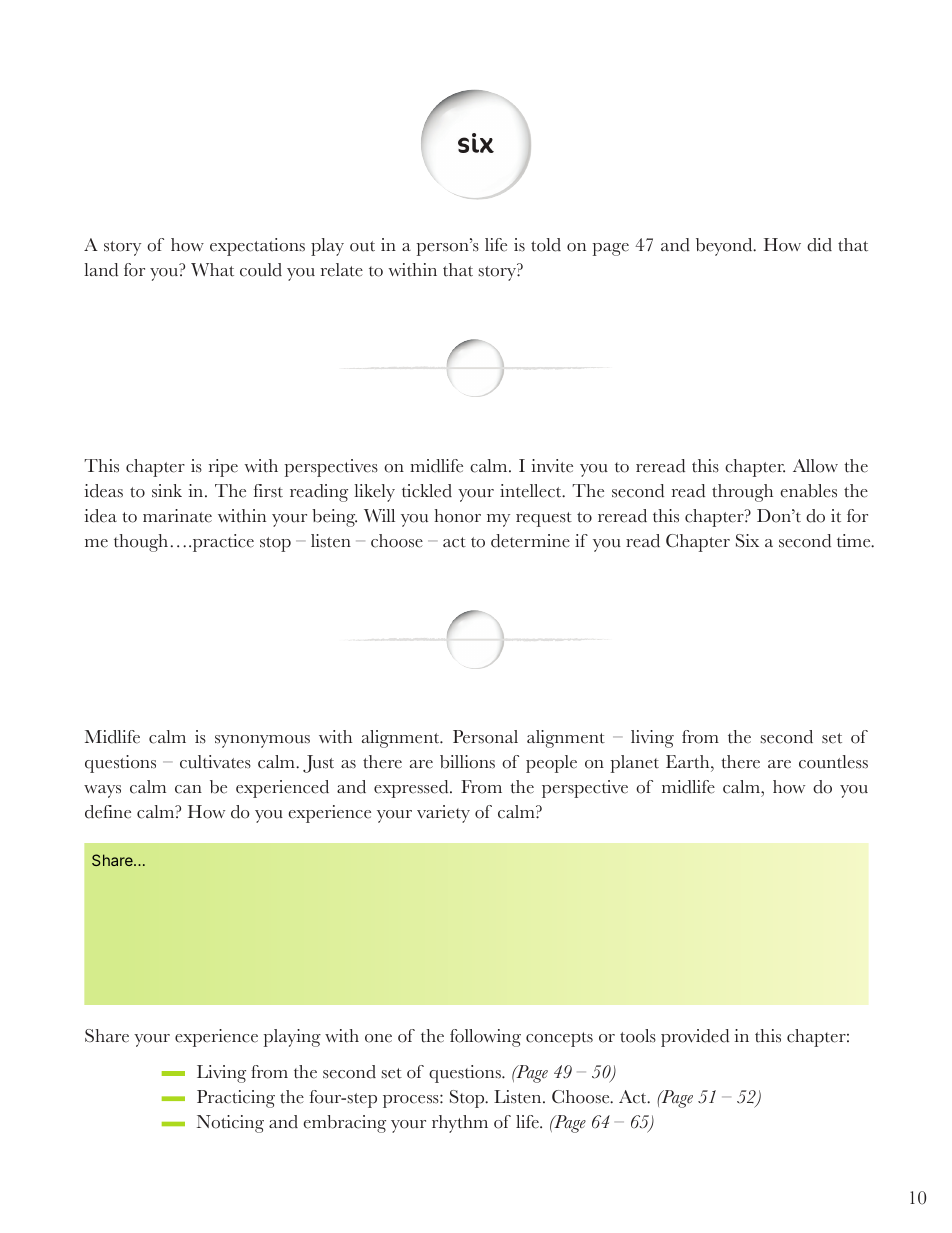 This screenshot has height=1233, width=952. Describe the element at coordinates (689, 762) in the screenshot. I see `Earth` at that location.
